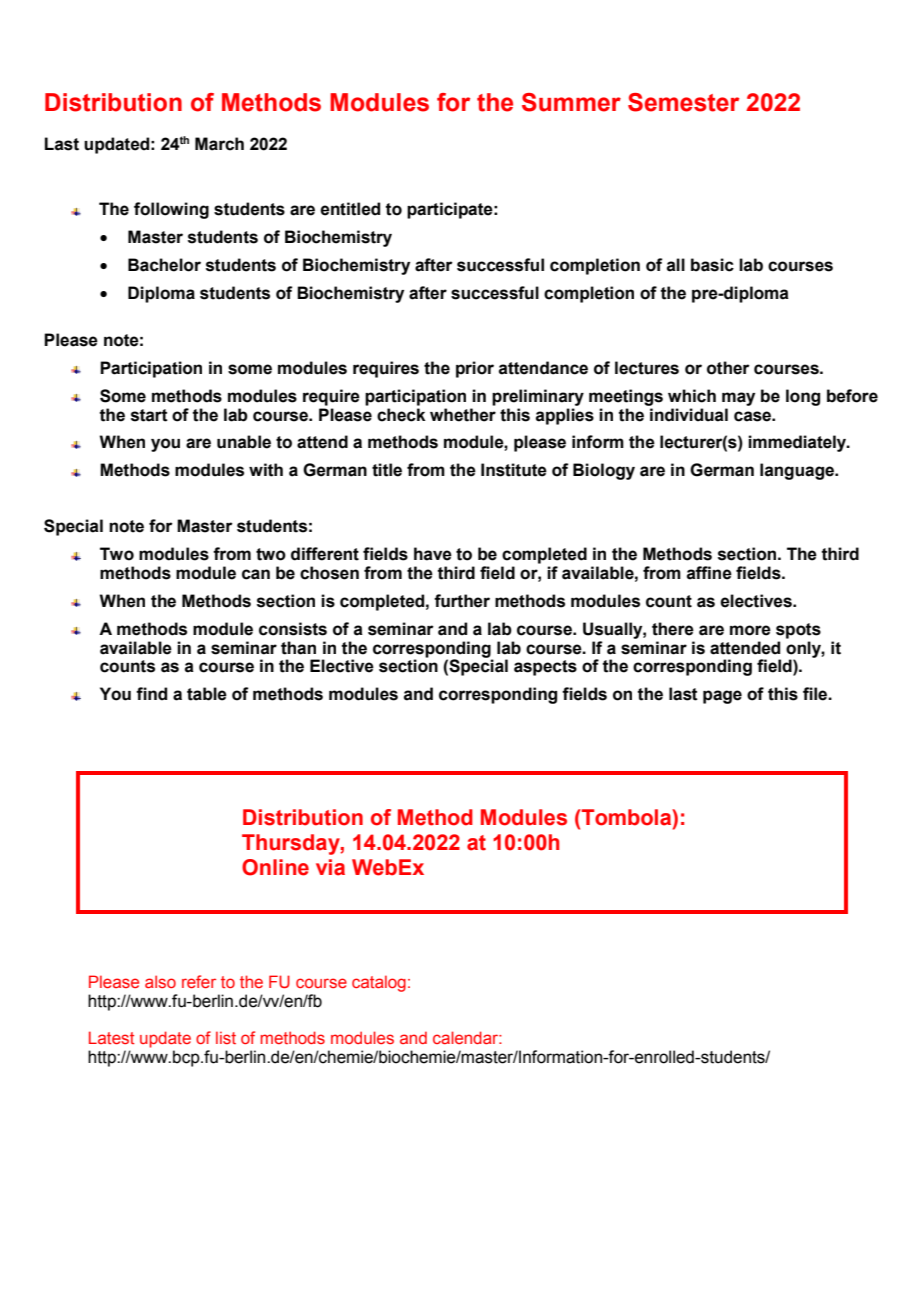  What do you see at coordinates (244, 442) in the screenshot?
I see `unable` at bounding box center [244, 442].
